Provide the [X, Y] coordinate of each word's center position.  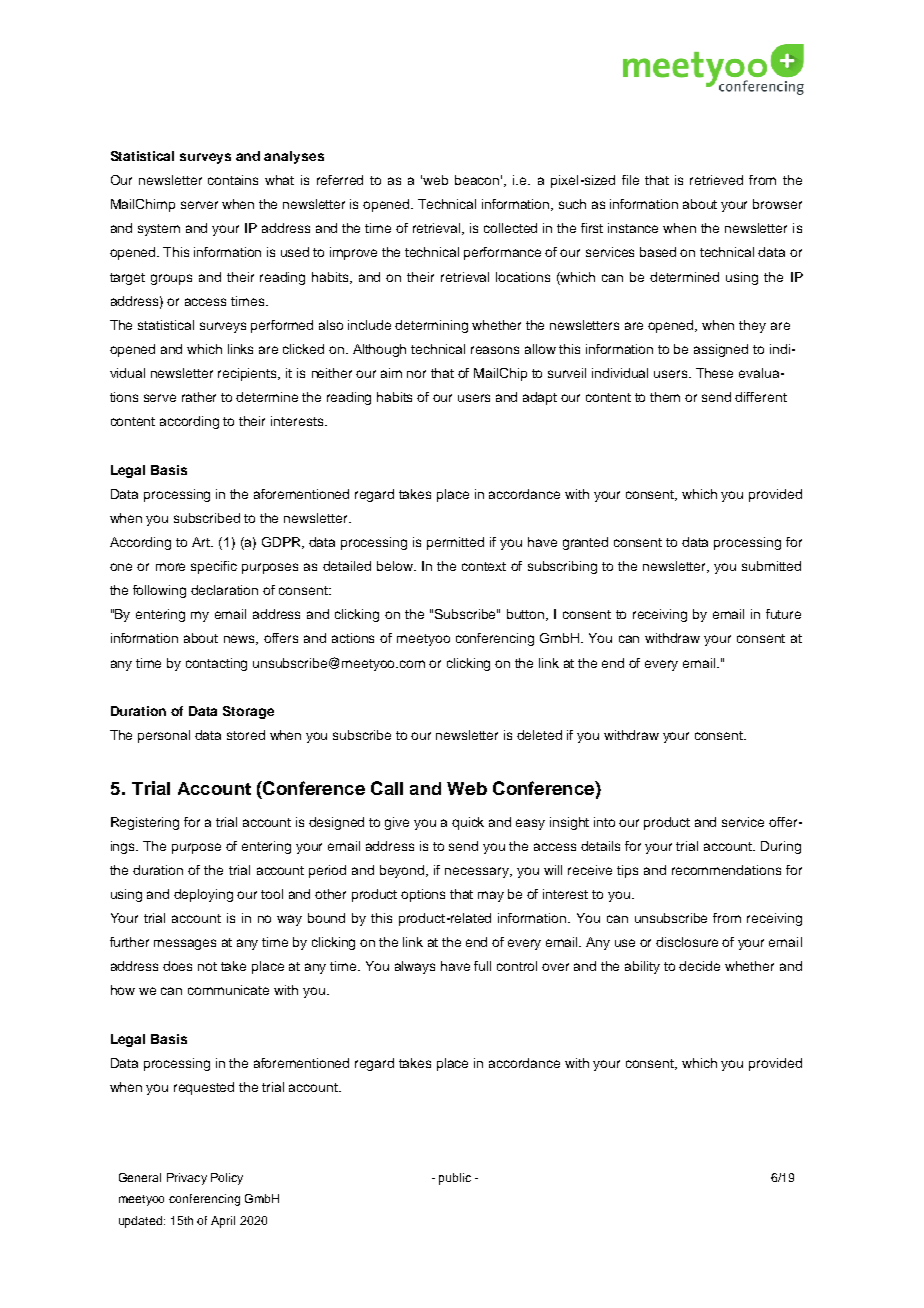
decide [699, 966]
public [455, 1179]
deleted [539, 735]
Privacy [187, 1179]
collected [510, 228]
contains [233, 180]
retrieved [716, 180]
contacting [216, 664]
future [783, 614]
